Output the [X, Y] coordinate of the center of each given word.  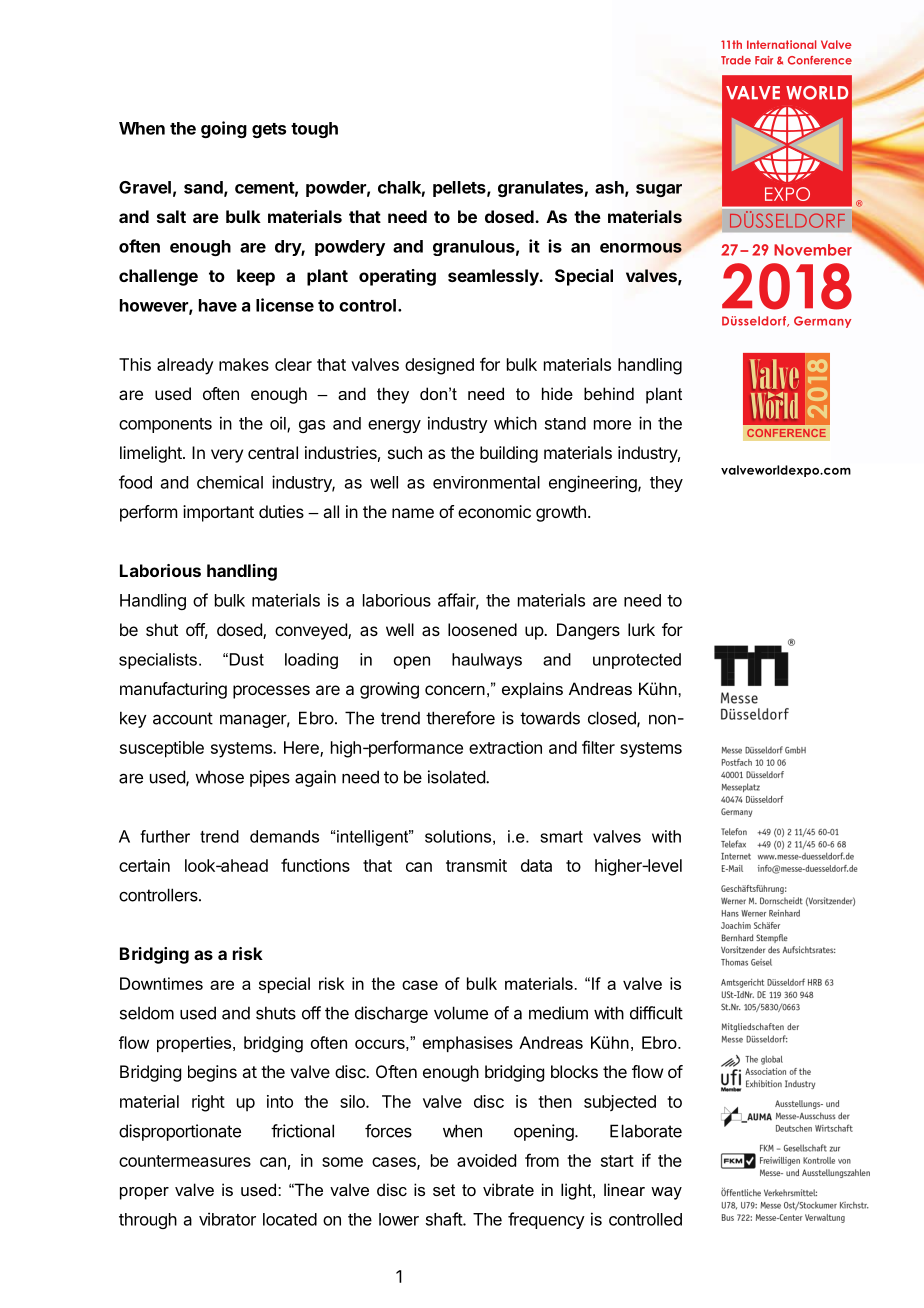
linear [624, 1189]
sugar [659, 190]
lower [399, 1219]
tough [314, 130]
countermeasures [185, 1161]
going [224, 129]
